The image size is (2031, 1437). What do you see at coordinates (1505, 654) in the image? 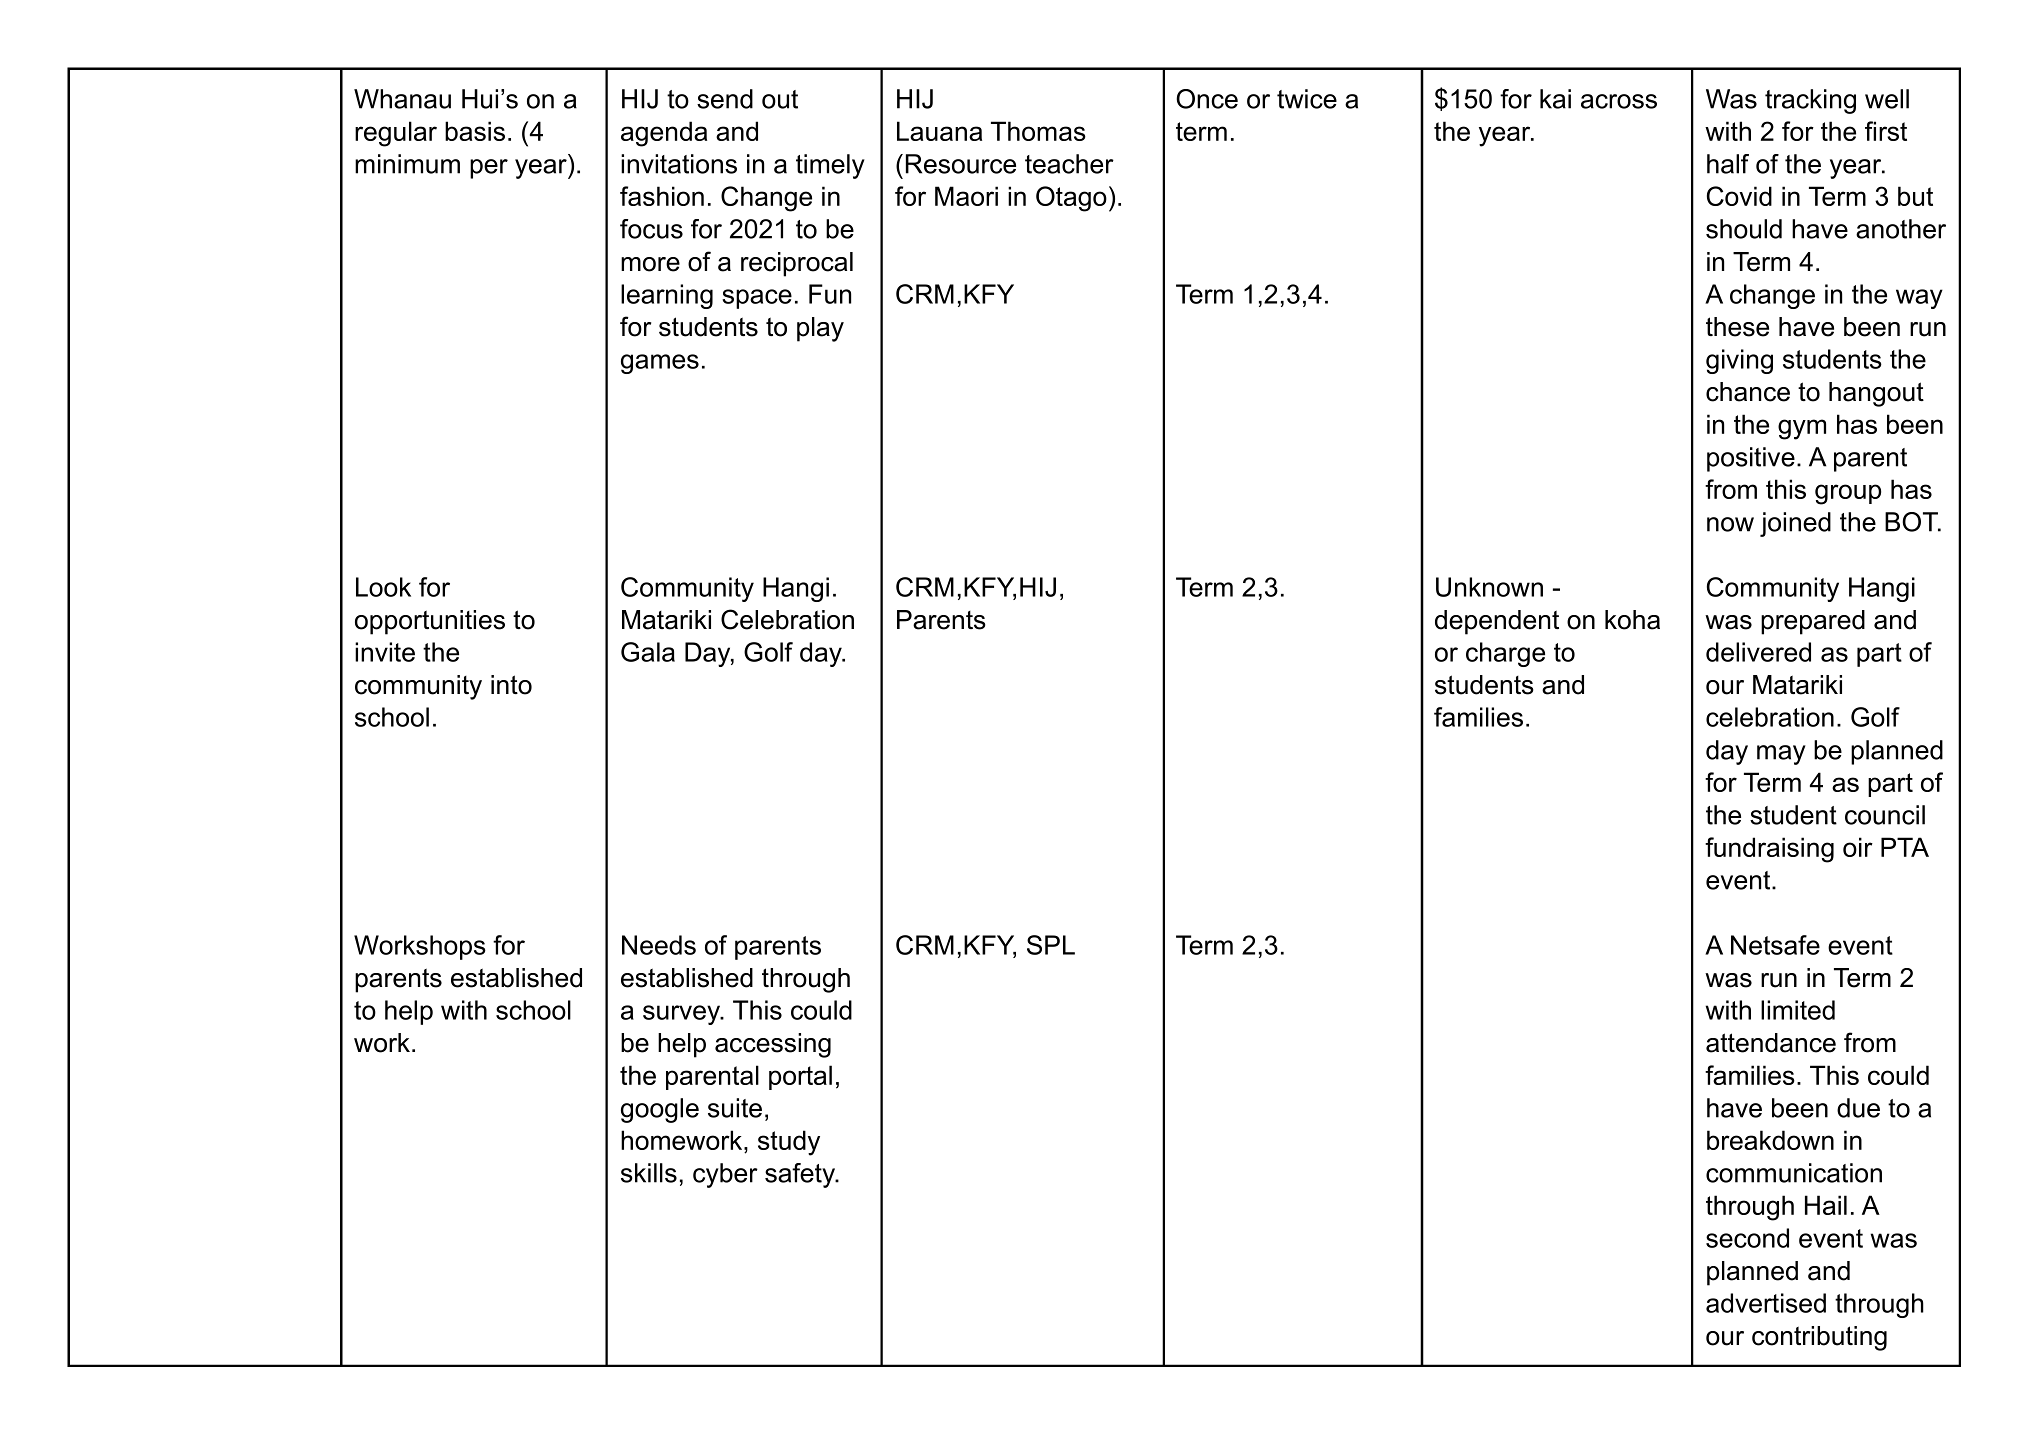
I see `charge` at bounding box center [1505, 654].
